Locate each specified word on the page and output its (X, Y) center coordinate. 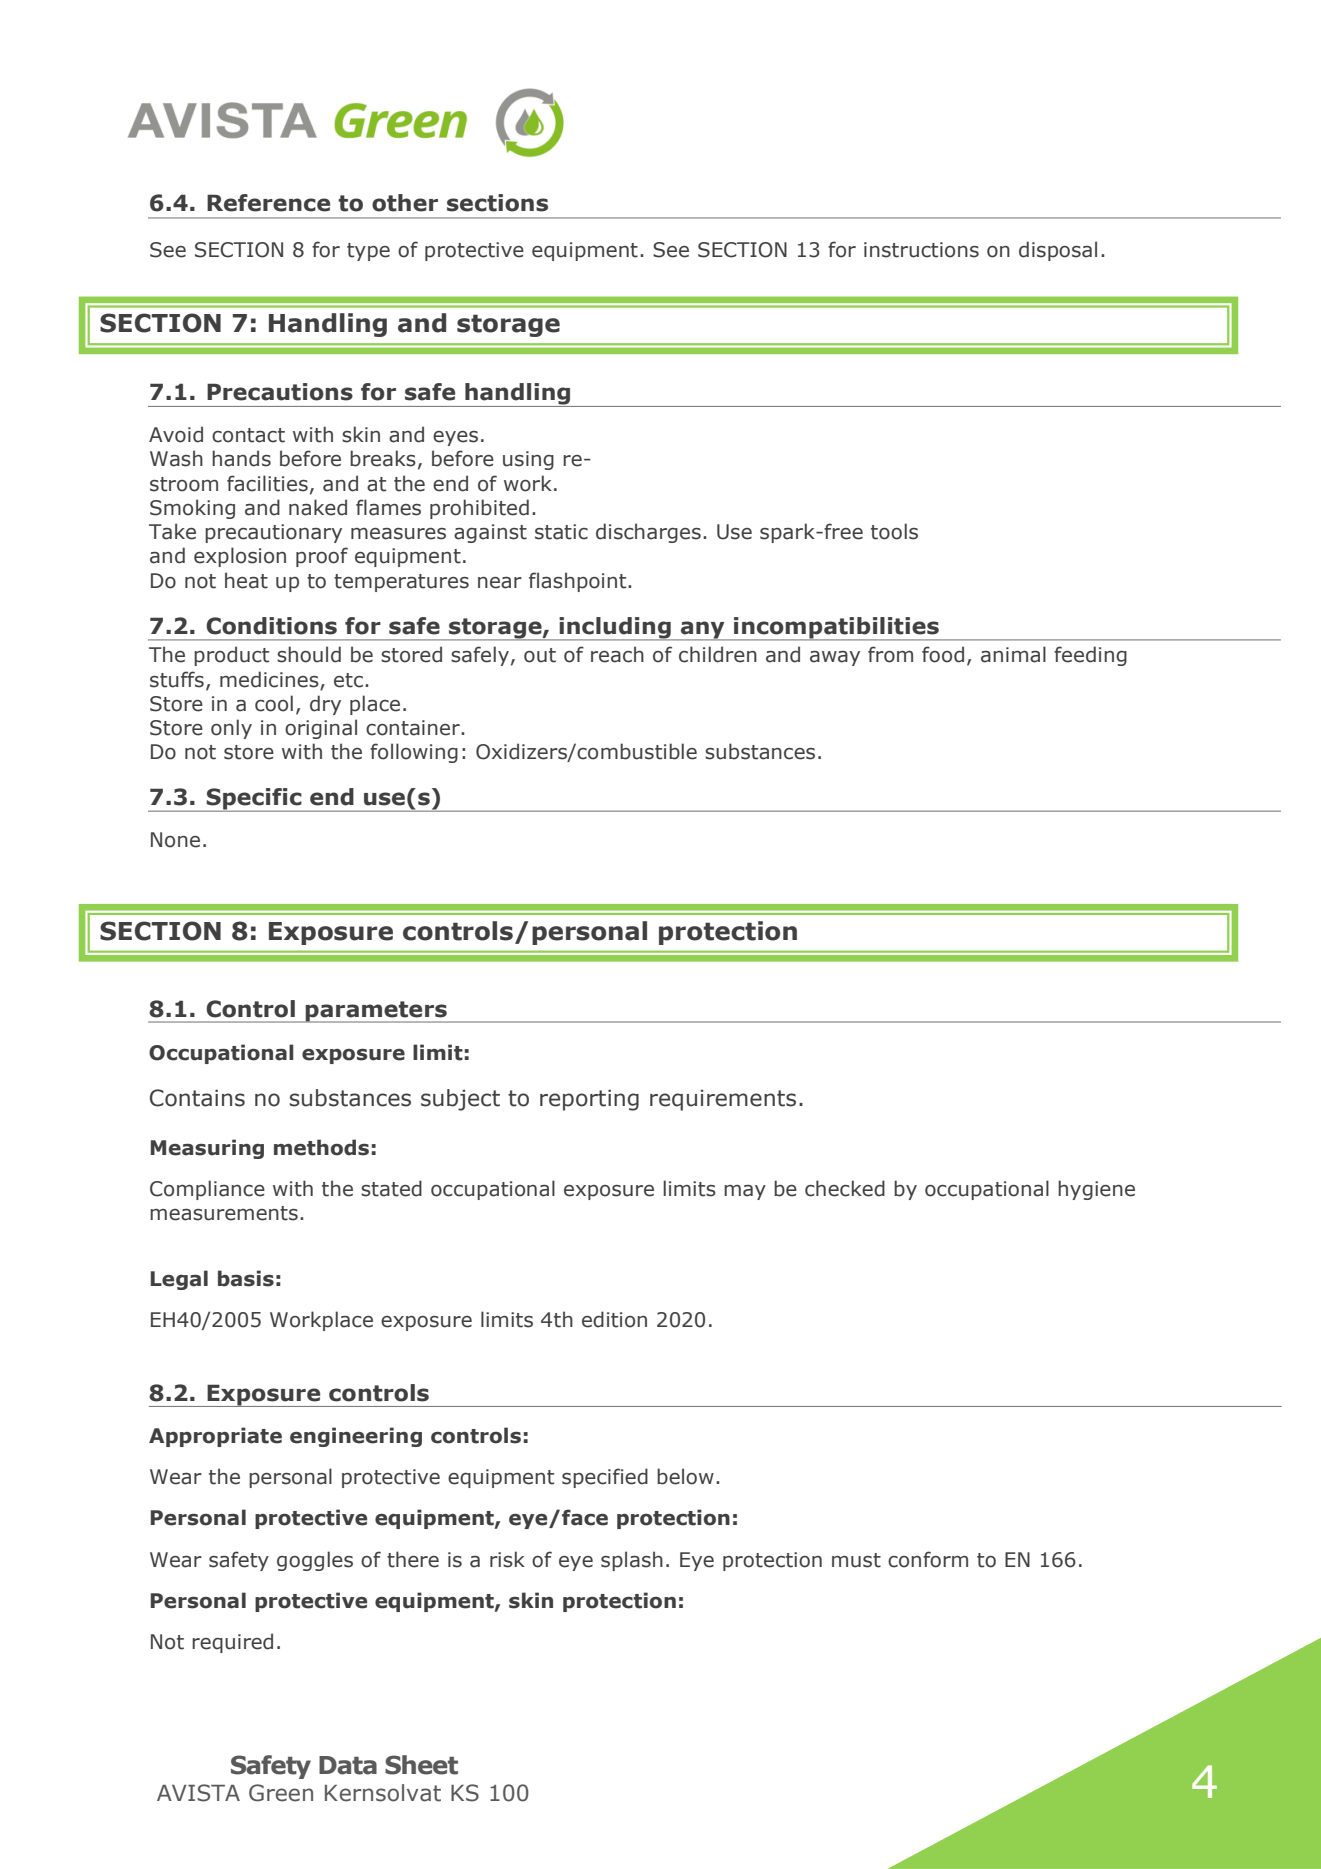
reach (617, 654)
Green (281, 1793)
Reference (268, 203)
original (321, 729)
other (405, 203)
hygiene (1096, 1190)
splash (632, 1561)
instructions (921, 250)
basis (246, 1278)
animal (1013, 654)
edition (614, 1319)
